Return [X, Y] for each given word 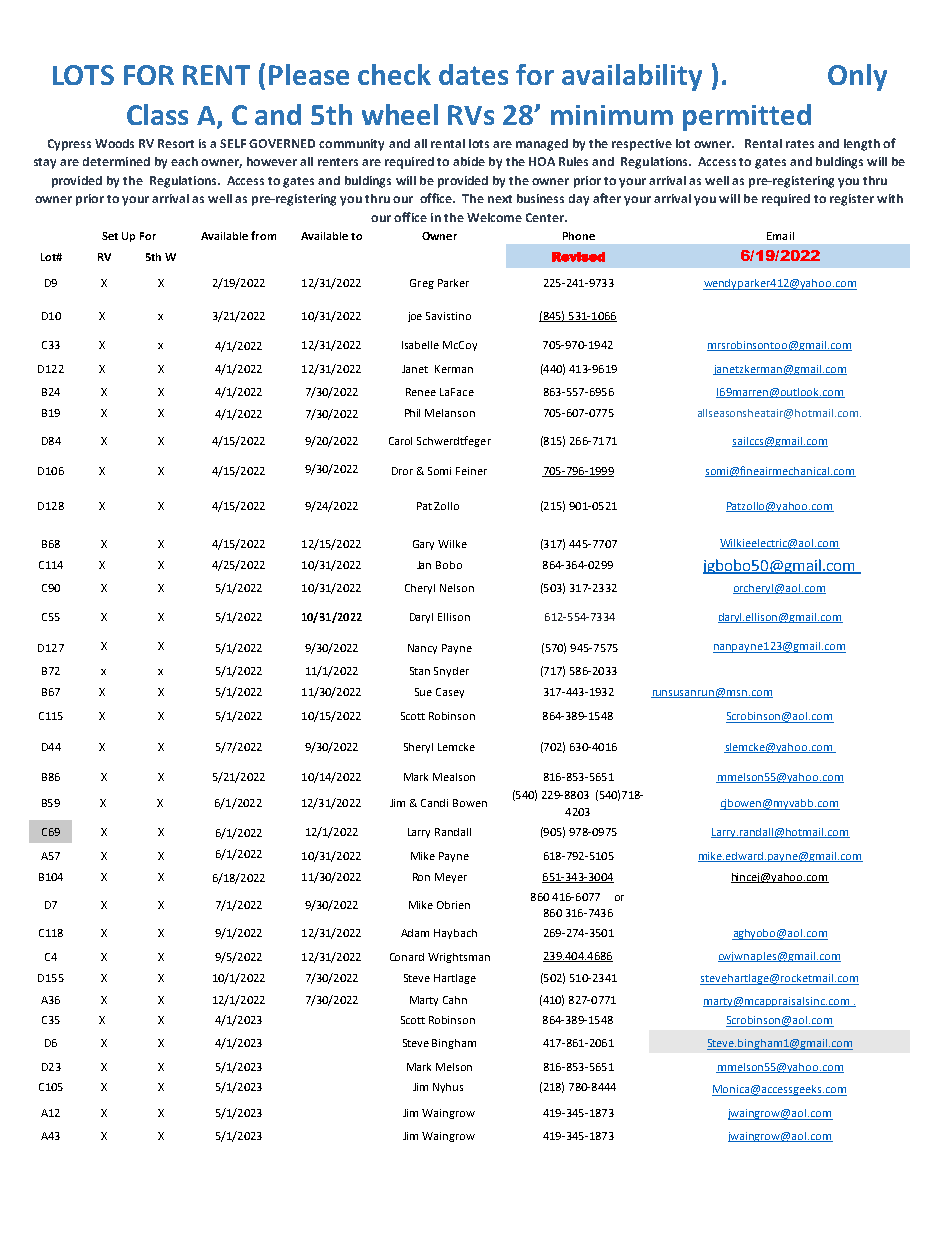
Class [157, 114]
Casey [450, 693]
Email [780, 236]
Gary [423, 545]
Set [110, 236]
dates [473, 74]
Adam [415, 933]
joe [415, 317]
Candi [434, 803]
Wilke [452, 544]
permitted [747, 117]
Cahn [455, 1000]
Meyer [451, 878]
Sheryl [418, 748]
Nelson [457, 588]
